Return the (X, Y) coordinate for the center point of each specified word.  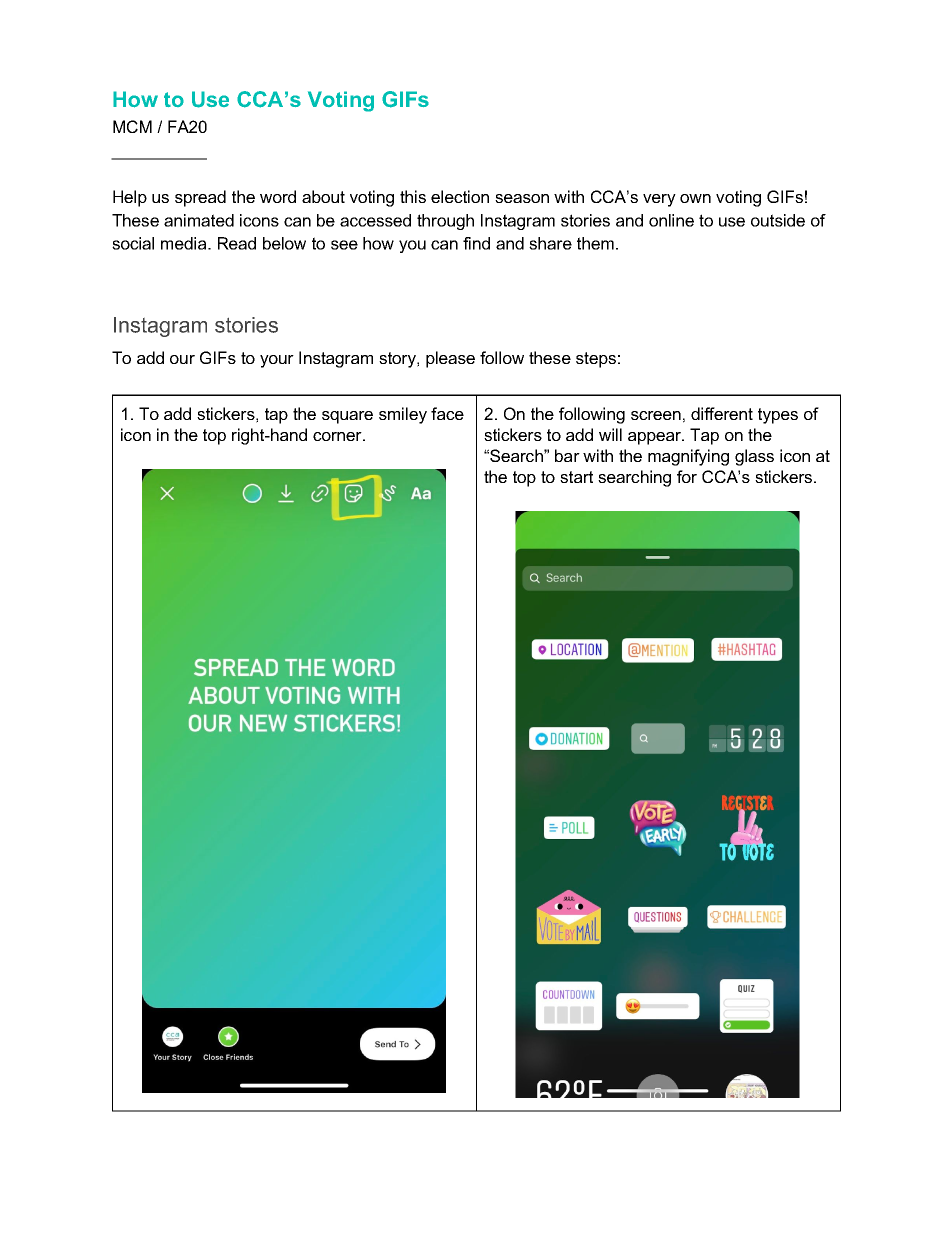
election (460, 196)
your (277, 361)
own (695, 198)
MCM (132, 126)
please (450, 359)
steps (596, 360)
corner (338, 436)
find (476, 243)
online (671, 220)
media (185, 243)
